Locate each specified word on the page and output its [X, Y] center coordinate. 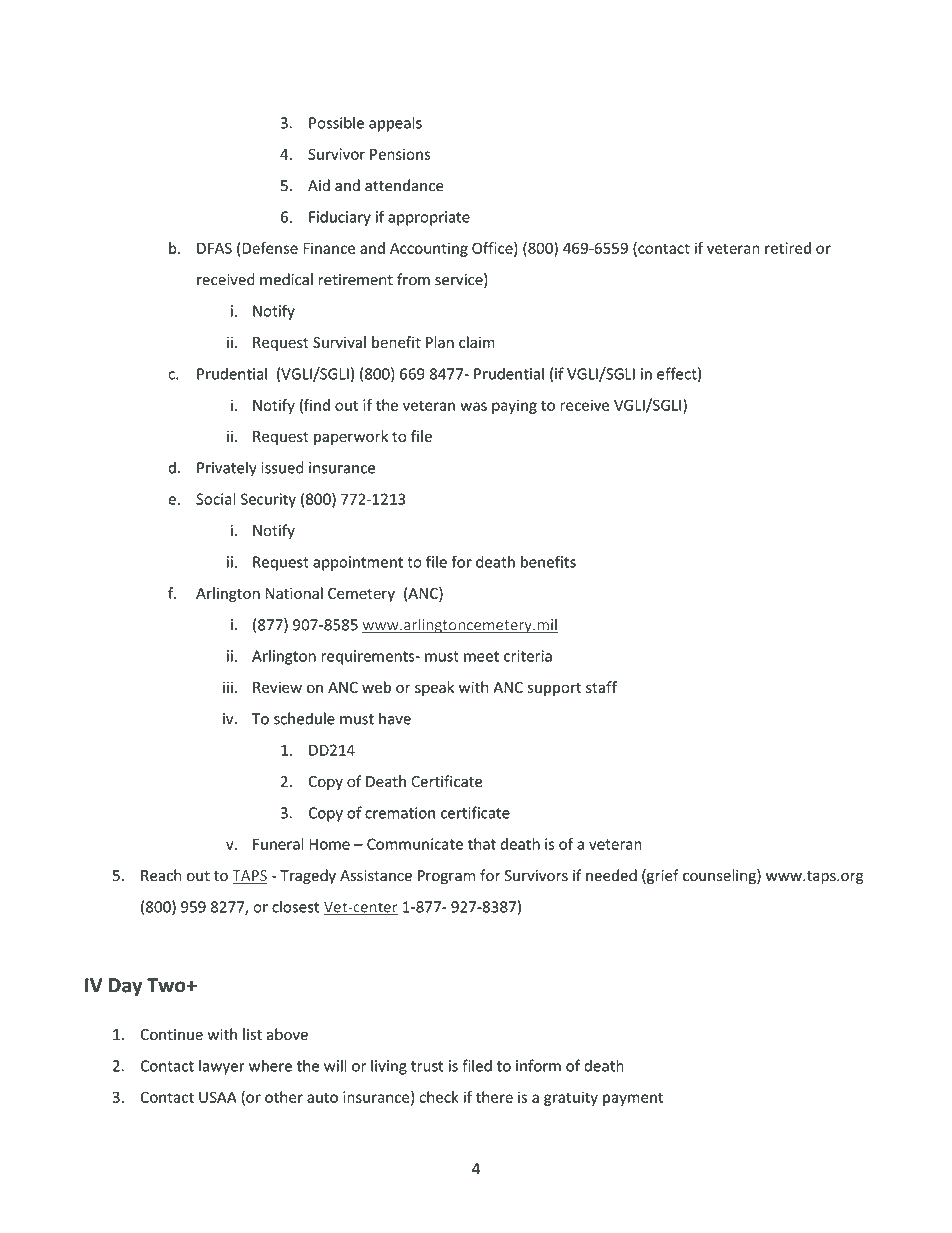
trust [427, 1066]
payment [633, 1099]
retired [788, 248]
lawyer [222, 1067]
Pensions [400, 154]
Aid [319, 185]
